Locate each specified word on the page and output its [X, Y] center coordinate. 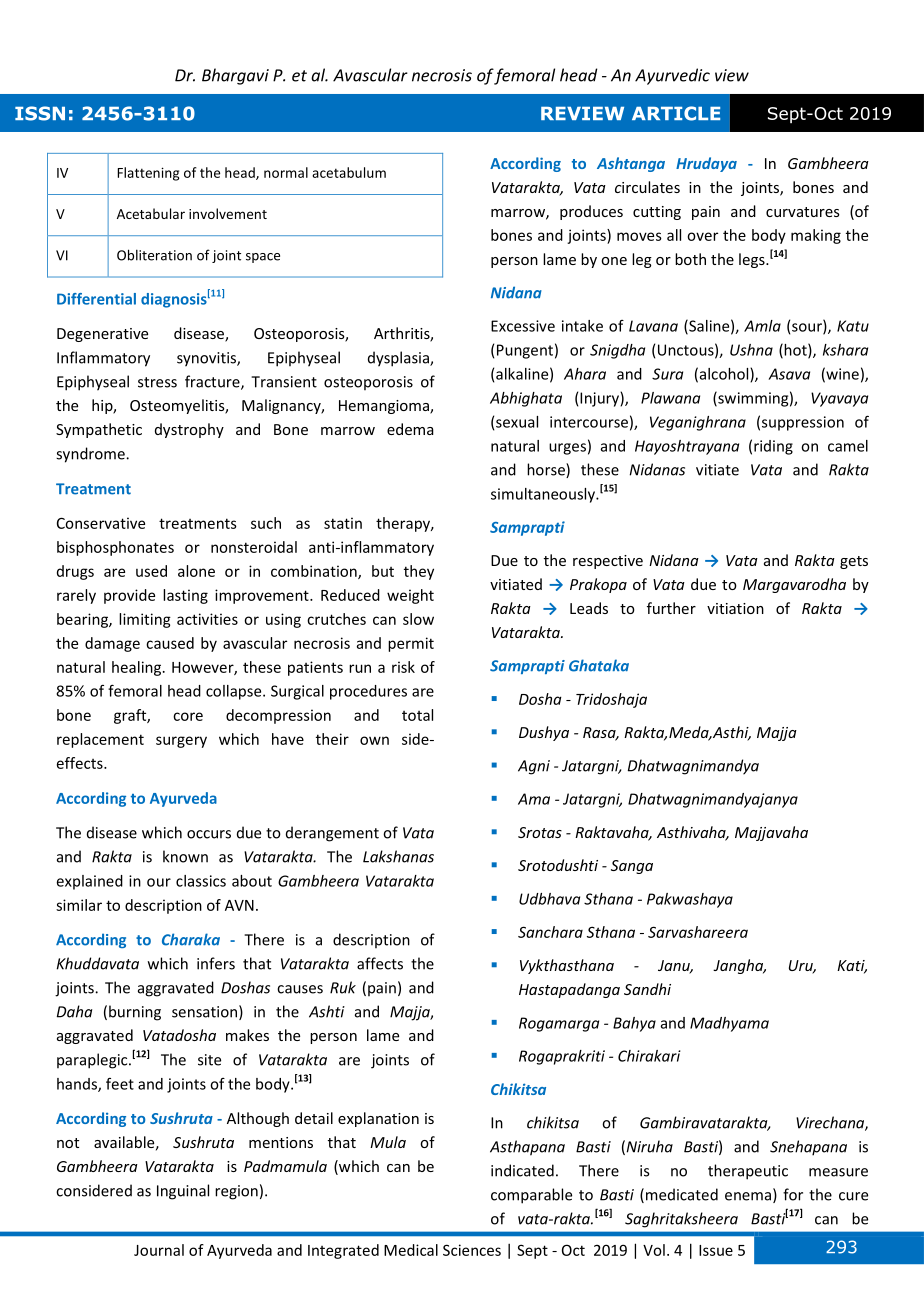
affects [380, 963]
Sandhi [647, 989]
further [671, 608]
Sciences [472, 1250]
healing [138, 668]
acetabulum [349, 172]
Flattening [148, 174]
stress [157, 382]
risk [403, 667]
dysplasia [399, 359]
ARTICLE [676, 113]
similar [79, 905]
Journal [159, 1250]
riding [773, 447]
